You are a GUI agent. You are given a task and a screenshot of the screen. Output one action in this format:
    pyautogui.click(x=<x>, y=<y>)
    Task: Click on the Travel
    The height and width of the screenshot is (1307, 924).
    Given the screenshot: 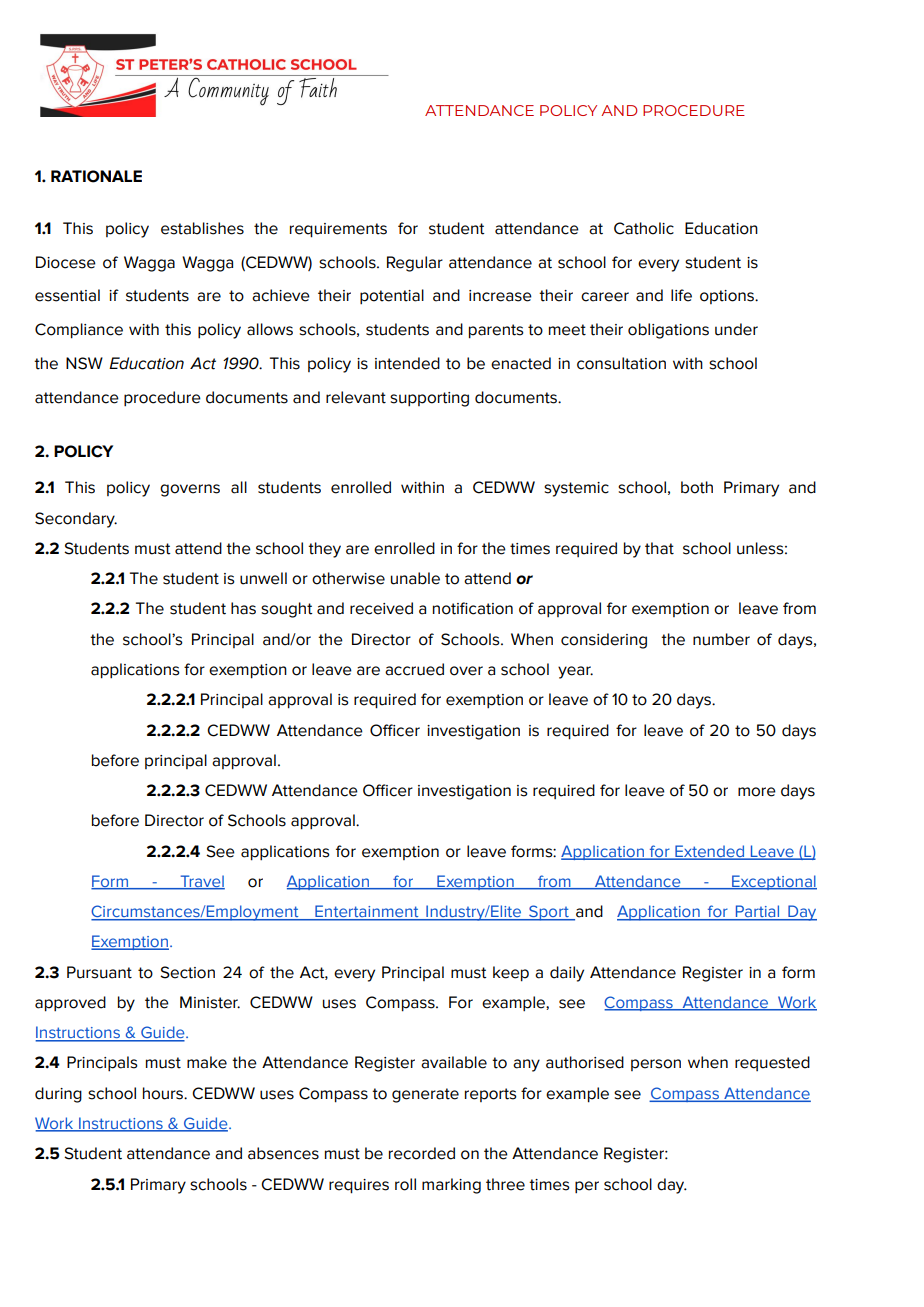 What is the action you would take?
    pyautogui.click(x=201, y=882)
